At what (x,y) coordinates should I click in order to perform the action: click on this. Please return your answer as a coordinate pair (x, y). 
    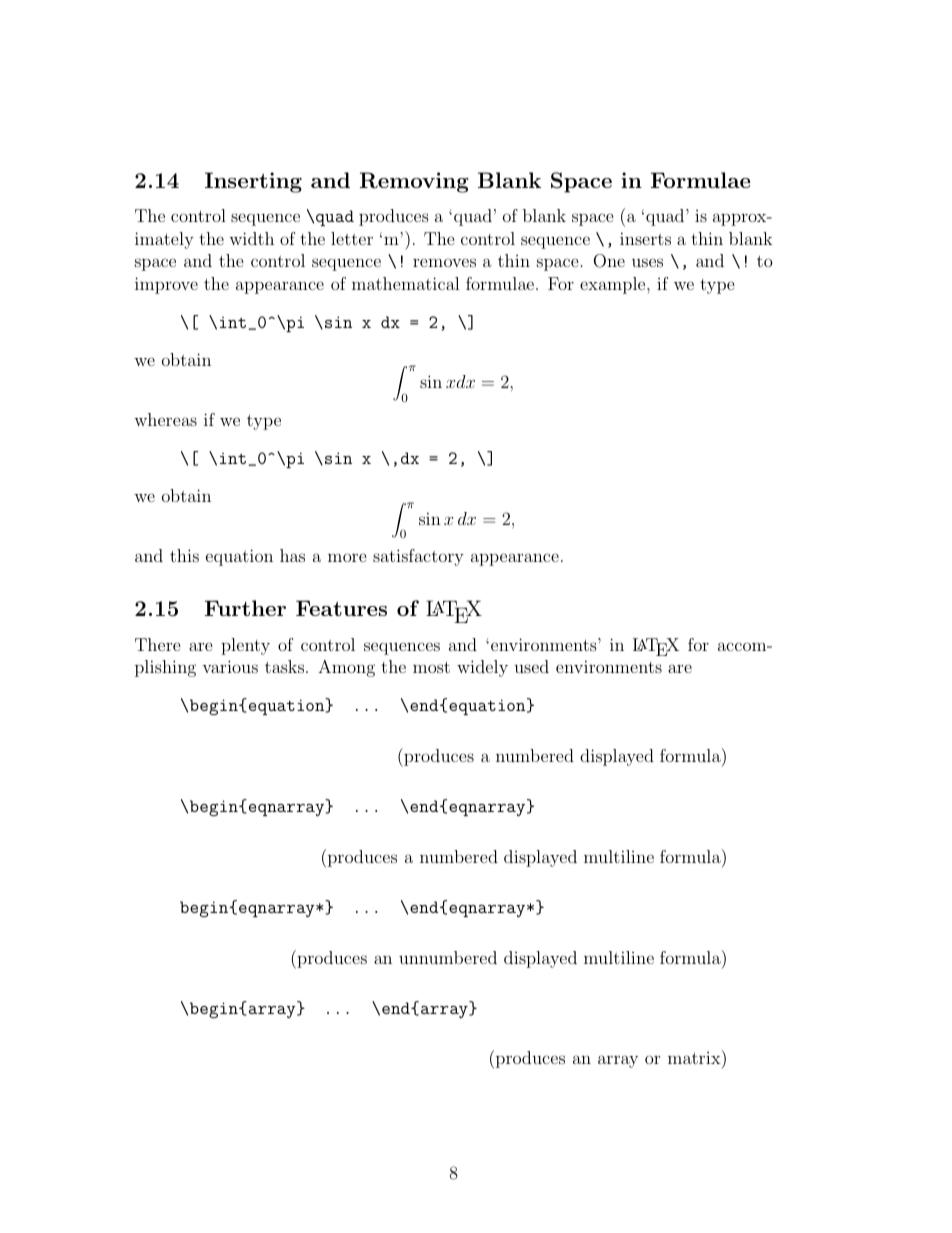
    Looking at the image, I should click on (184, 555).
